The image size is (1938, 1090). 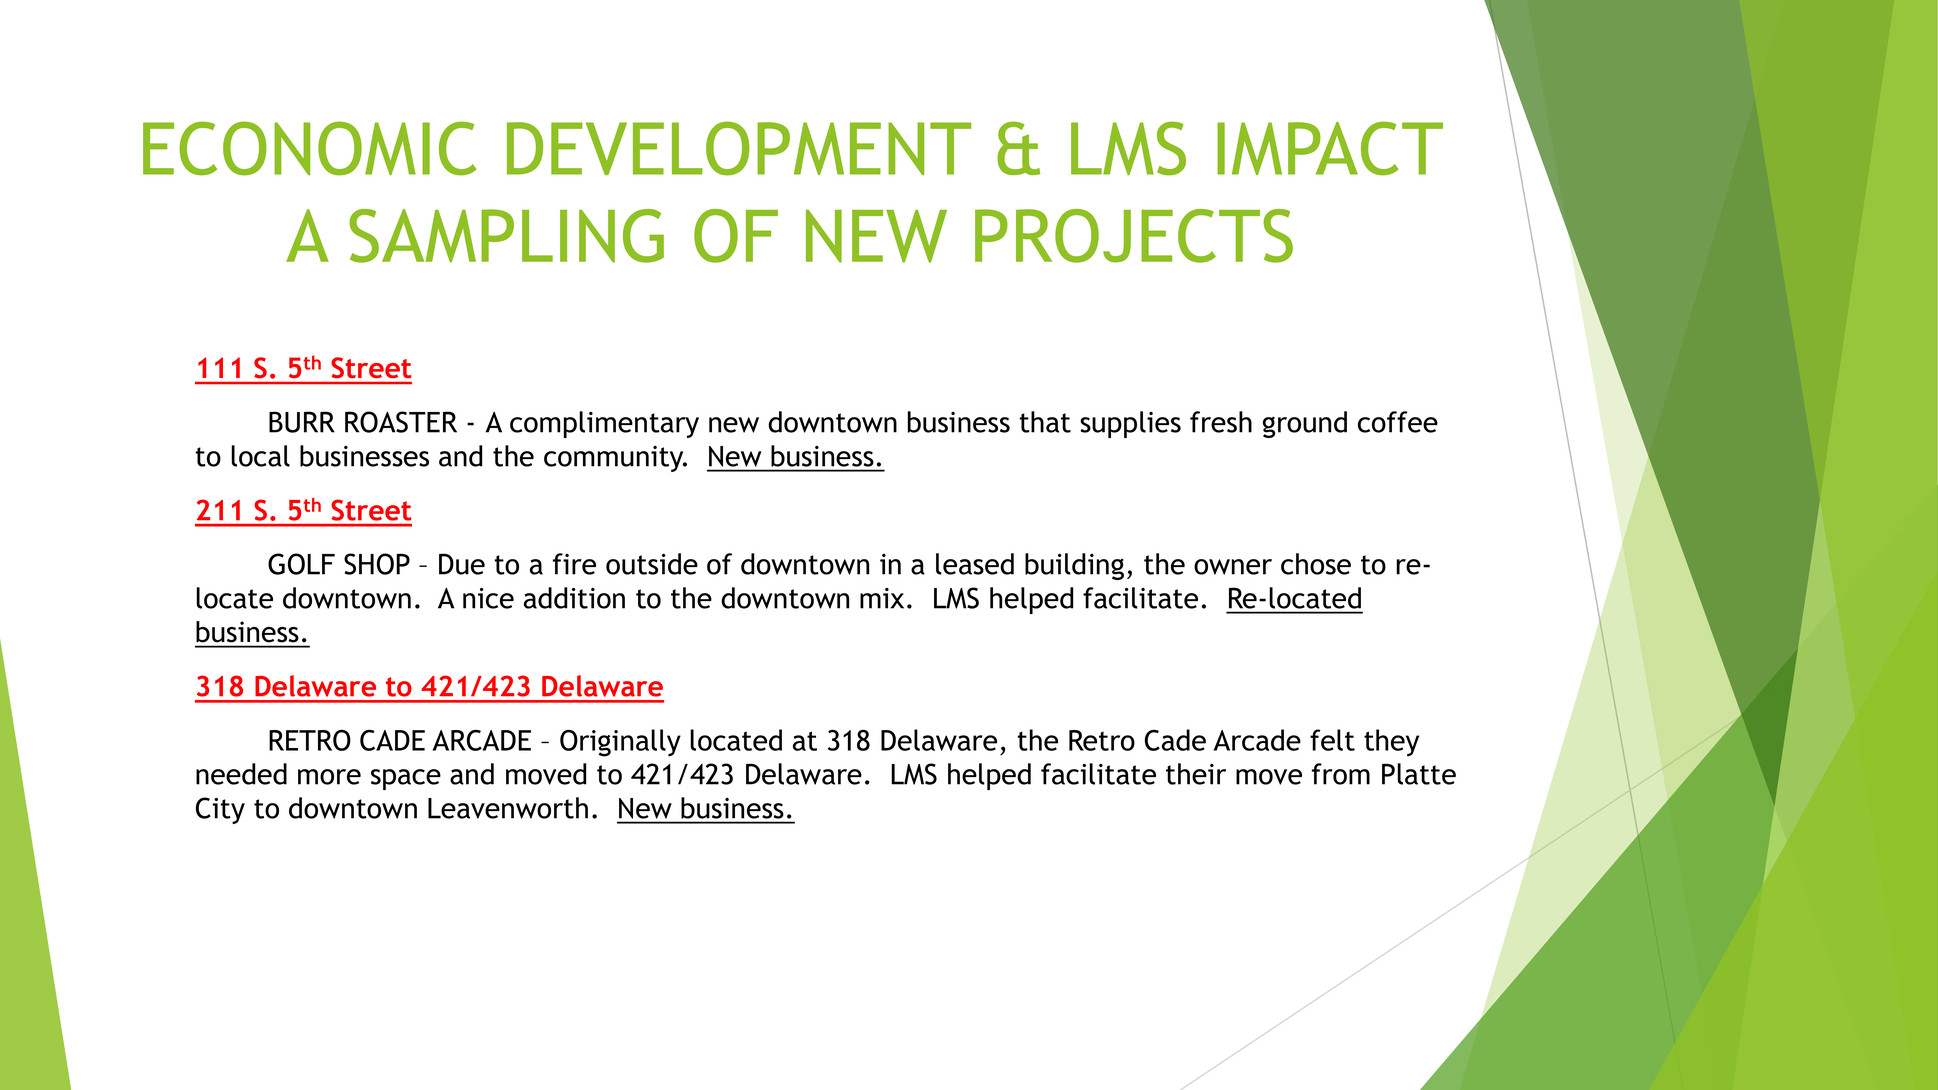 What do you see at coordinates (739, 148) in the image?
I see `DEVELOPMENT` at bounding box center [739, 148].
